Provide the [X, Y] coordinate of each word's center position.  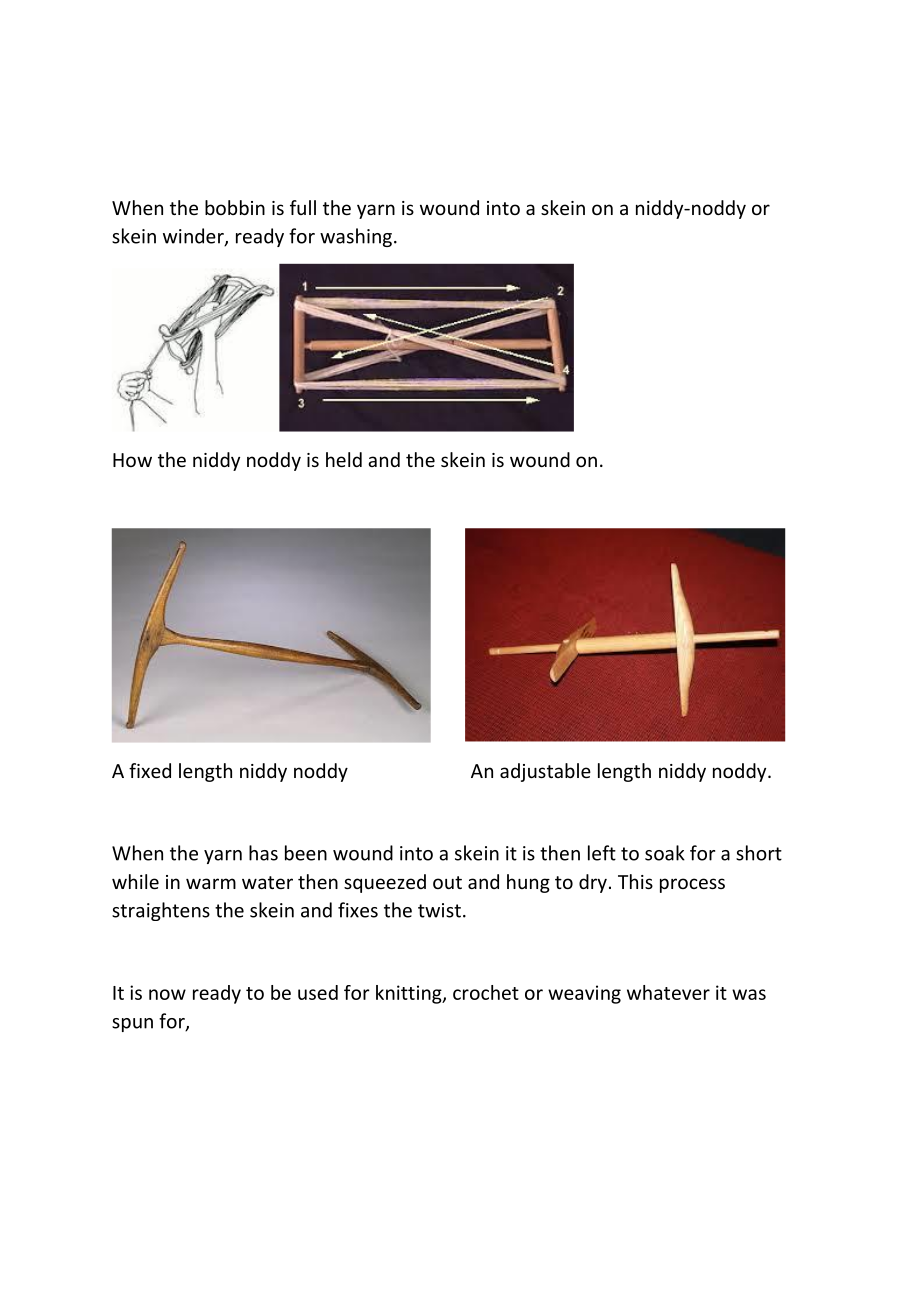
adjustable [545, 772]
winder [194, 237]
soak [665, 853]
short [759, 853]
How [132, 460]
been [306, 853]
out [447, 882]
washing [356, 237]
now [167, 994]
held [344, 459]
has [263, 853]
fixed [150, 770]
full [303, 207]
